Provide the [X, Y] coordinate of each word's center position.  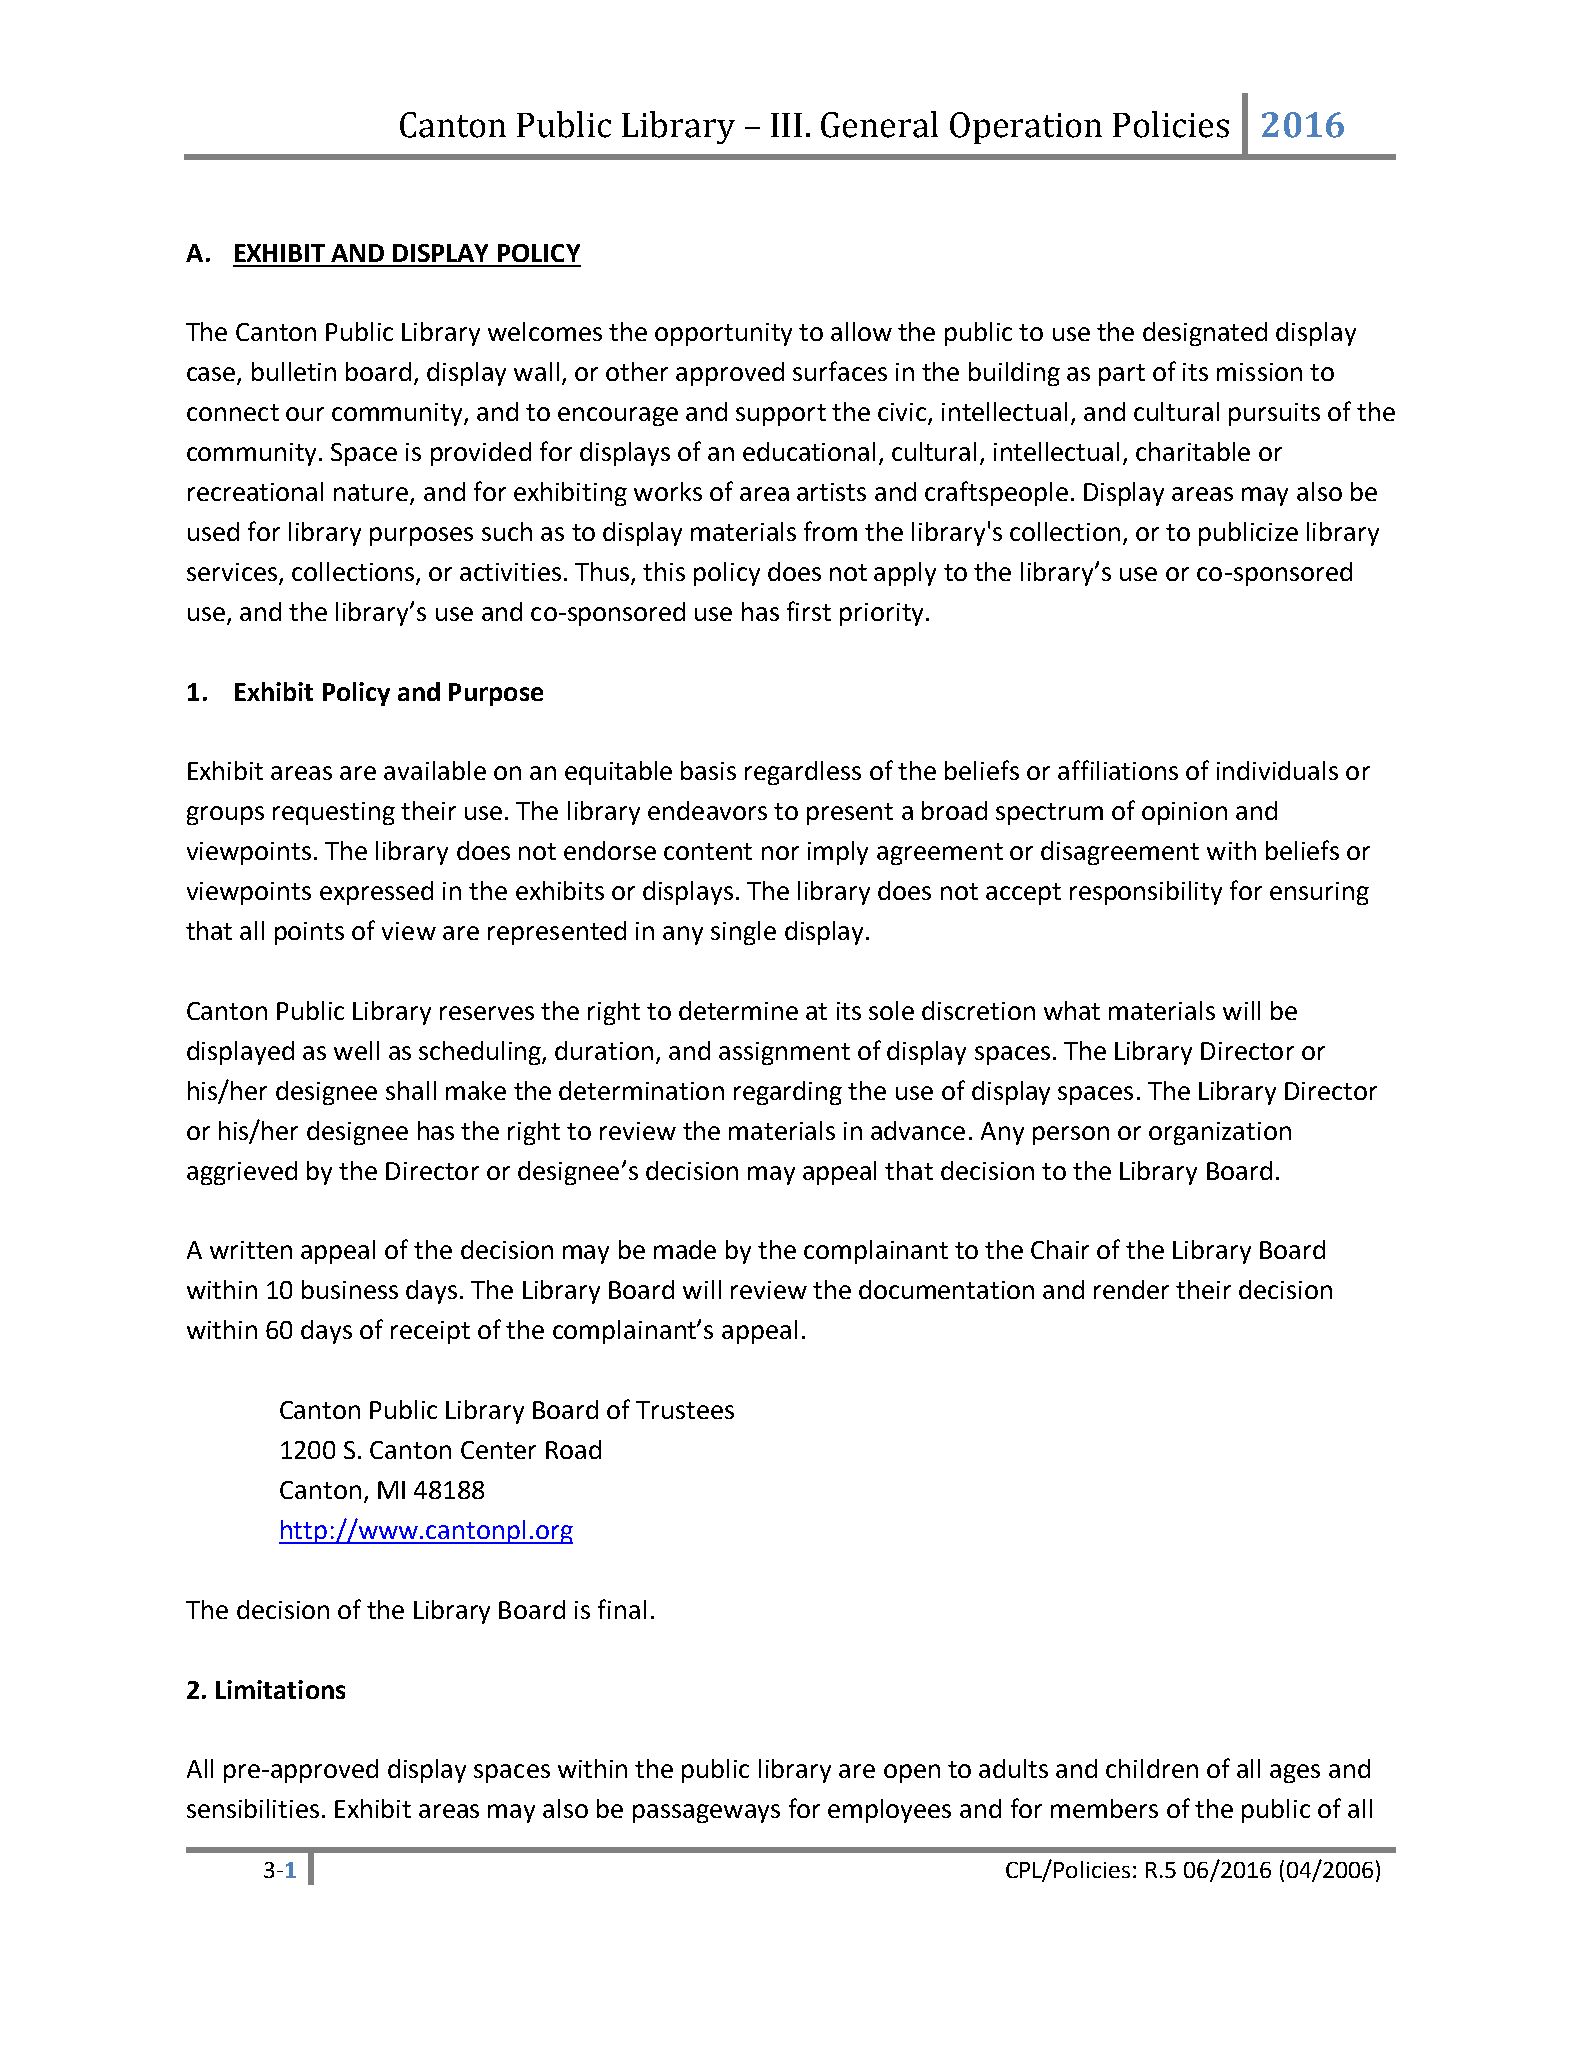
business [350, 1289]
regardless [803, 773]
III [786, 125]
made [685, 1249]
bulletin [294, 371]
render [1131, 1289]
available [435, 770]
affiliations [1118, 770]
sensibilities [253, 1808]
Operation [1026, 128]
